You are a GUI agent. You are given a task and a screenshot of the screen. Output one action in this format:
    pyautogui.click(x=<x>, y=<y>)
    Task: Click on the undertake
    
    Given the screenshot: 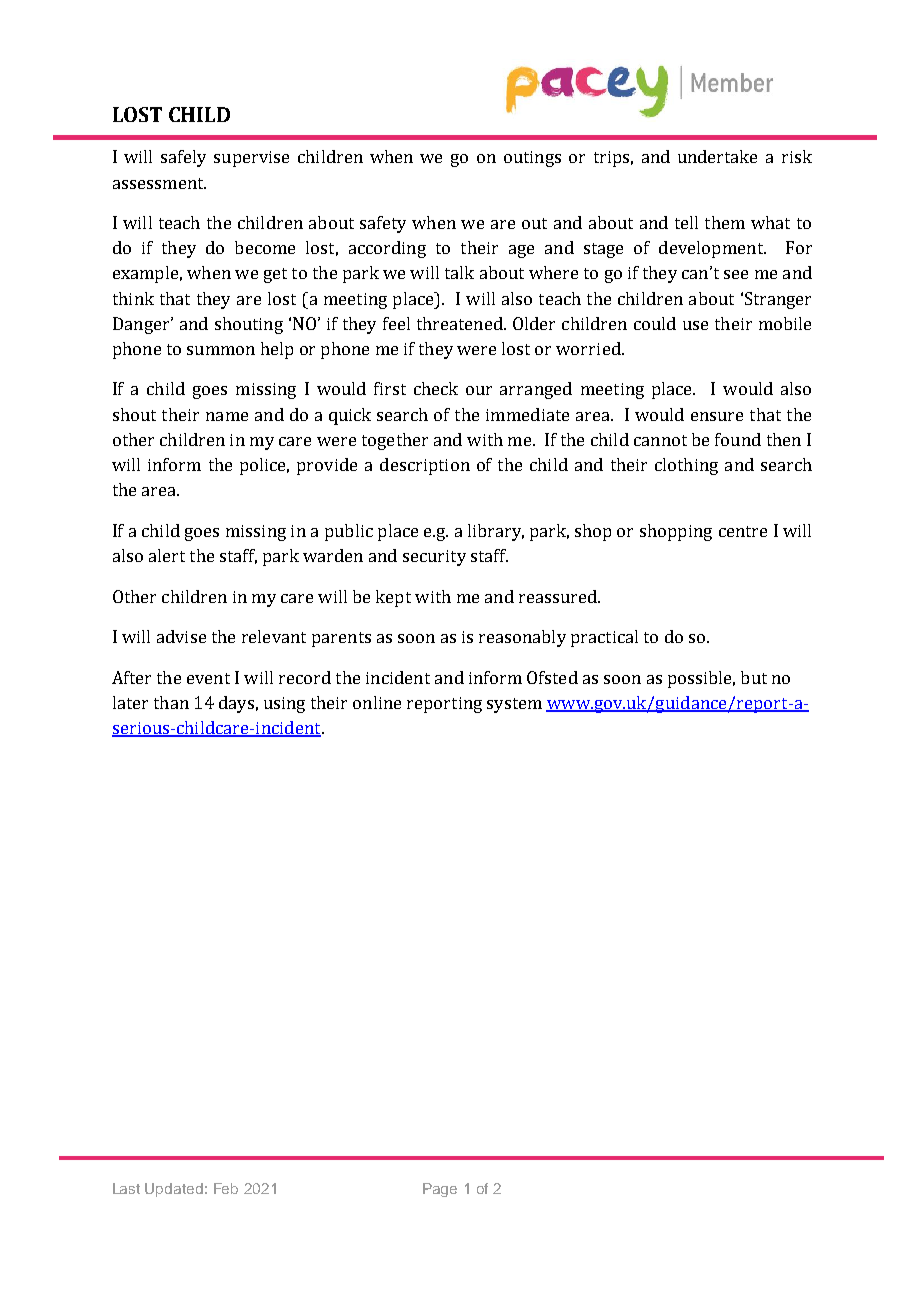 What is the action you would take?
    pyautogui.click(x=717, y=156)
